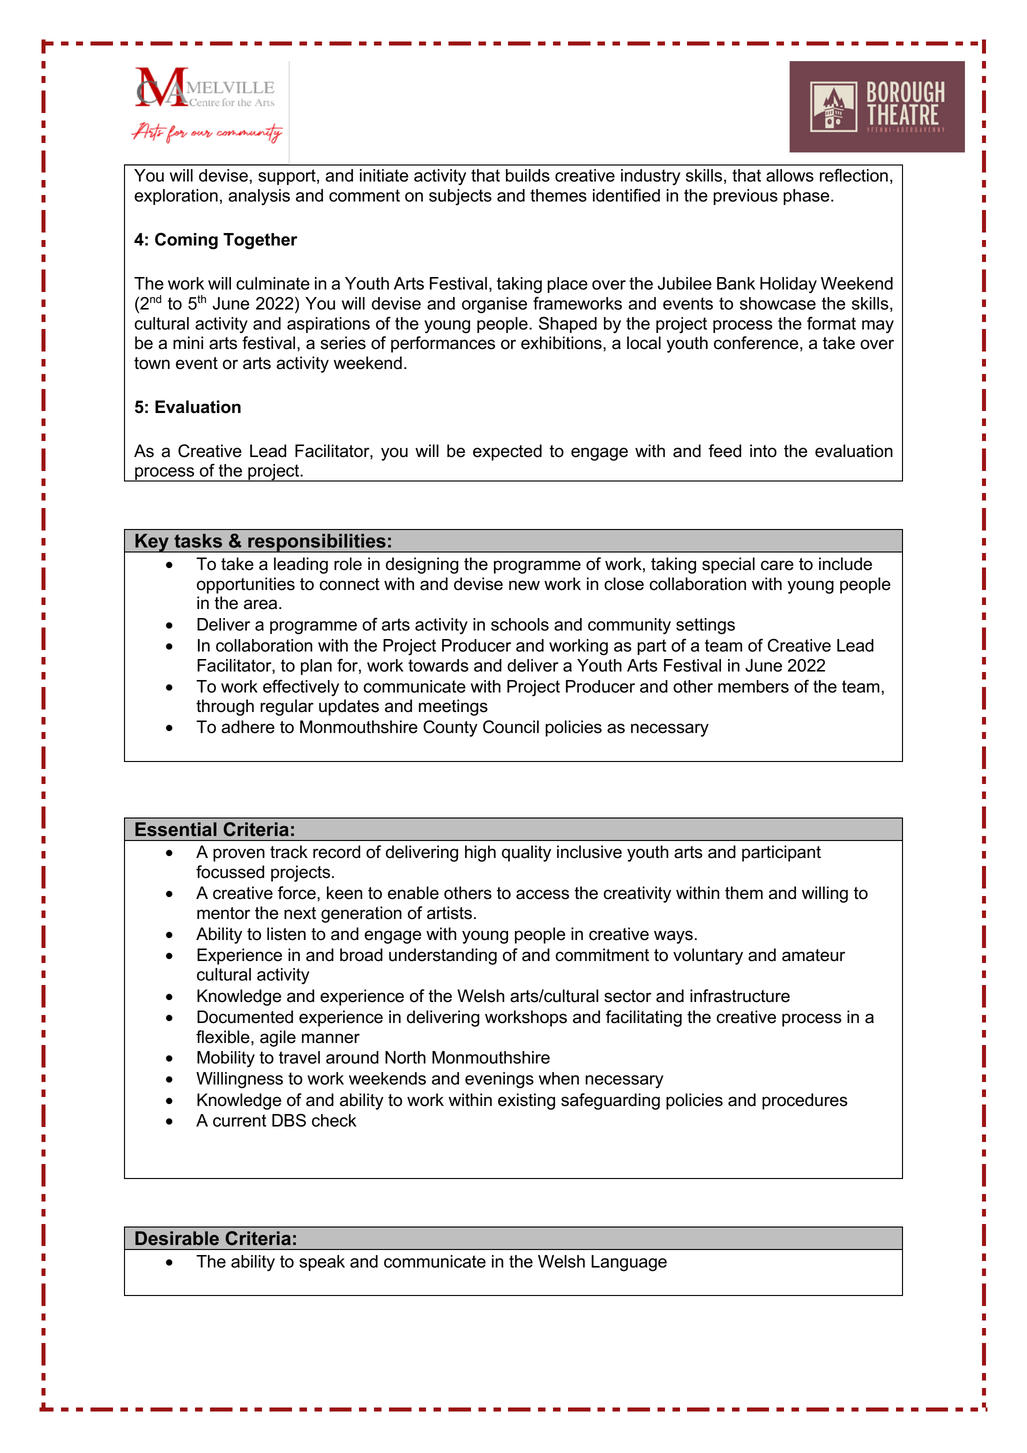 The image size is (1027, 1453). I want to click on speak, so click(322, 1263).
